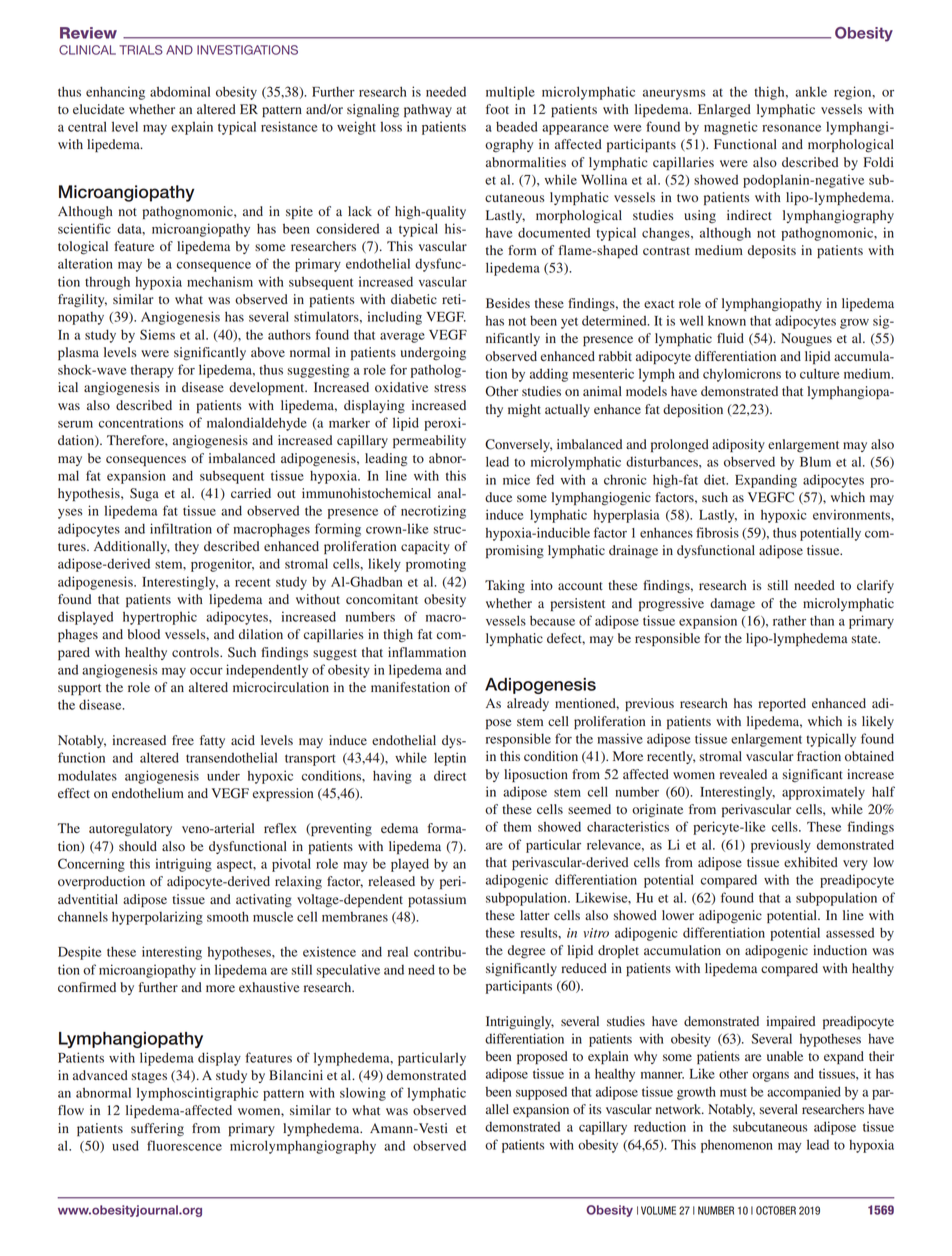 This screenshot has height=1256, width=952. Describe the element at coordinates (228, 916) in the screenshot. I see `smooth` at that location.
